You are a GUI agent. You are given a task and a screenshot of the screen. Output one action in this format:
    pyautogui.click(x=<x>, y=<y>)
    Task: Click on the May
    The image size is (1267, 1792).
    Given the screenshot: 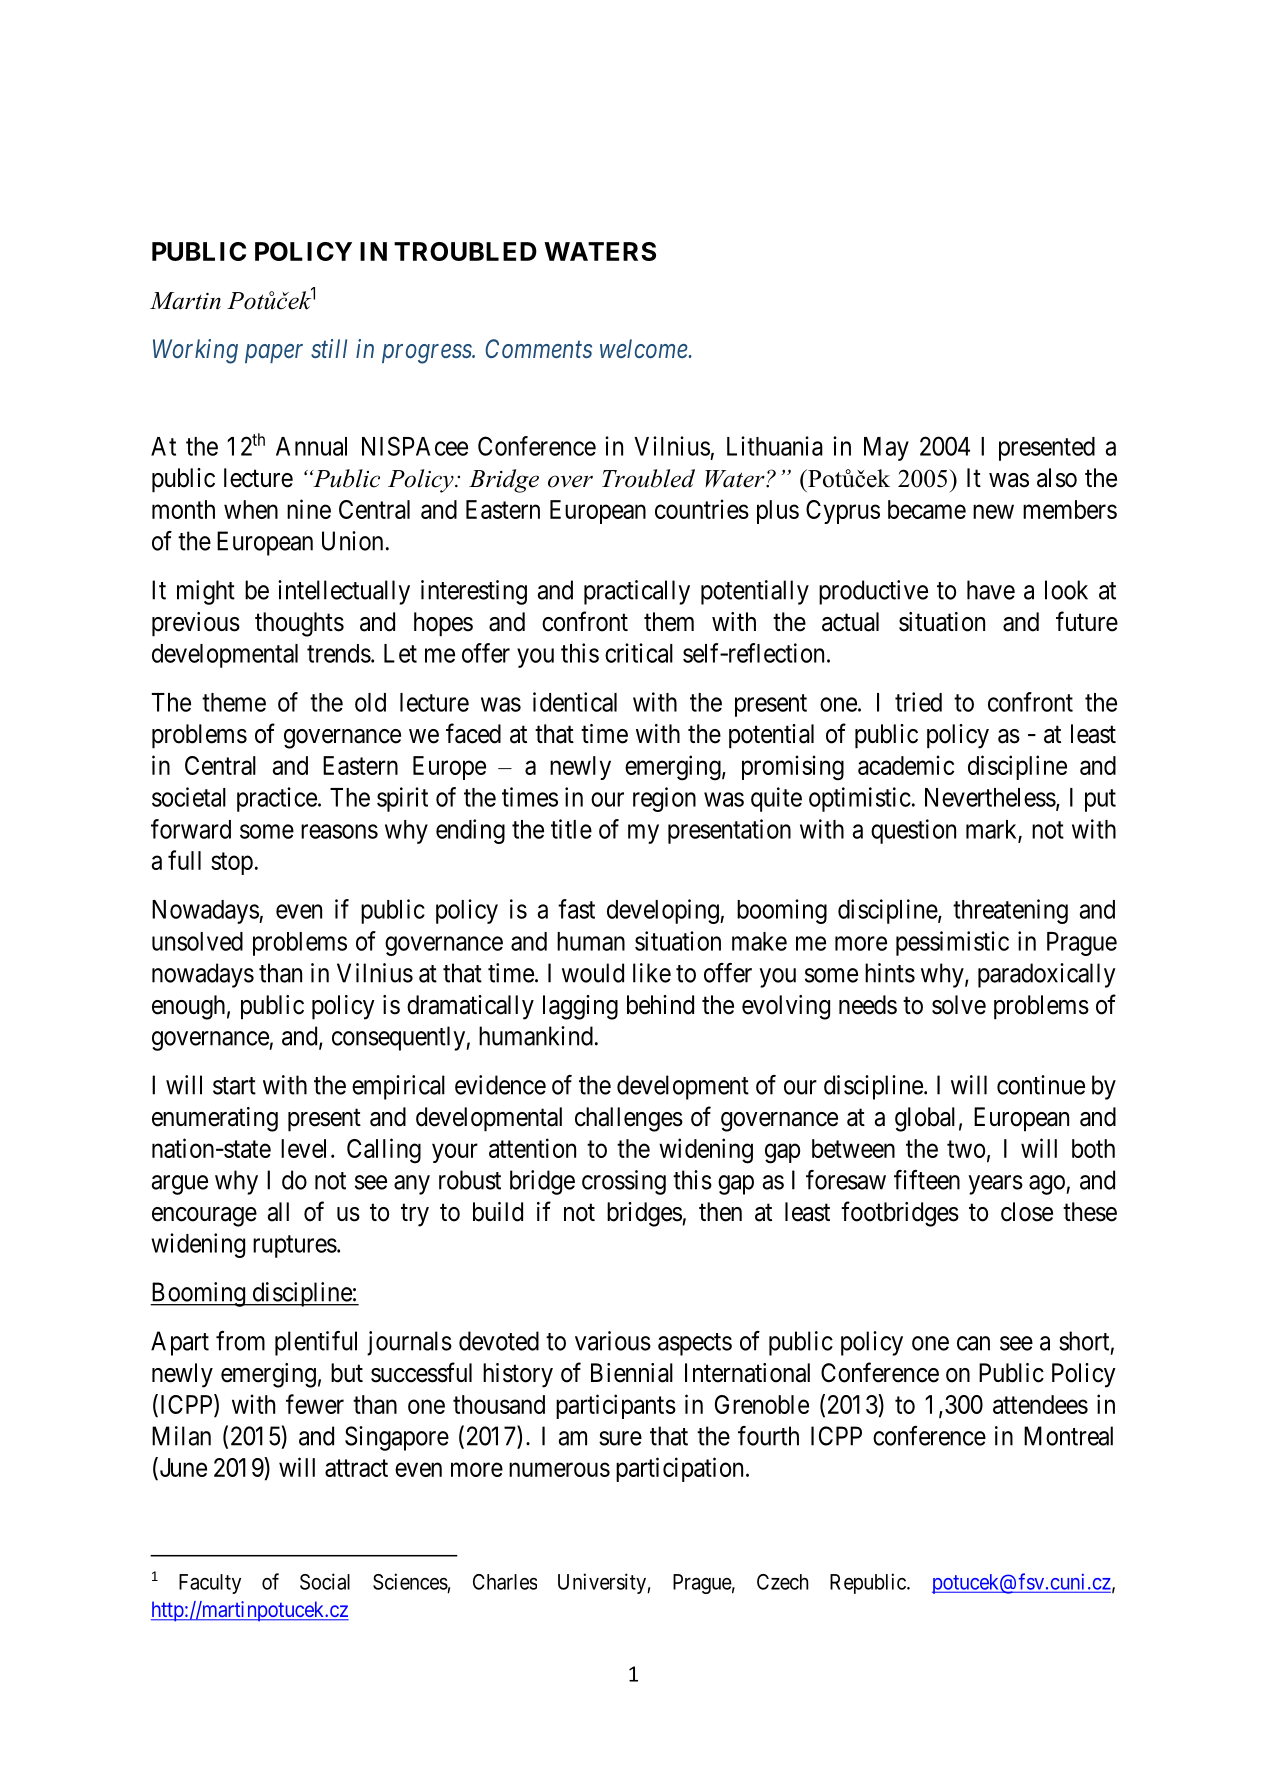 What is the action you would take?
    pyautogui.click(x=886, y=449)
